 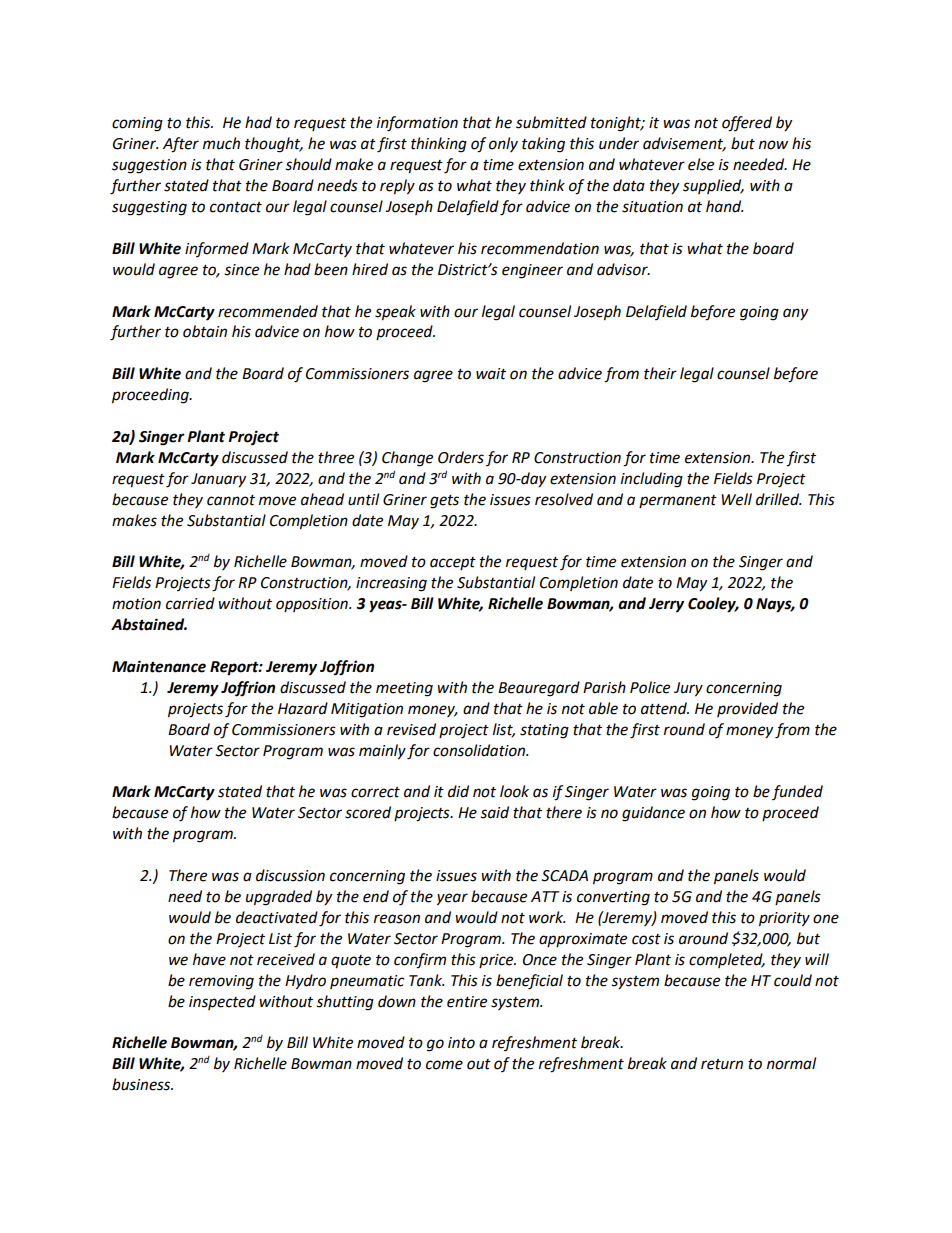 I want to click on Hazard, so click(x=303, y=708).
